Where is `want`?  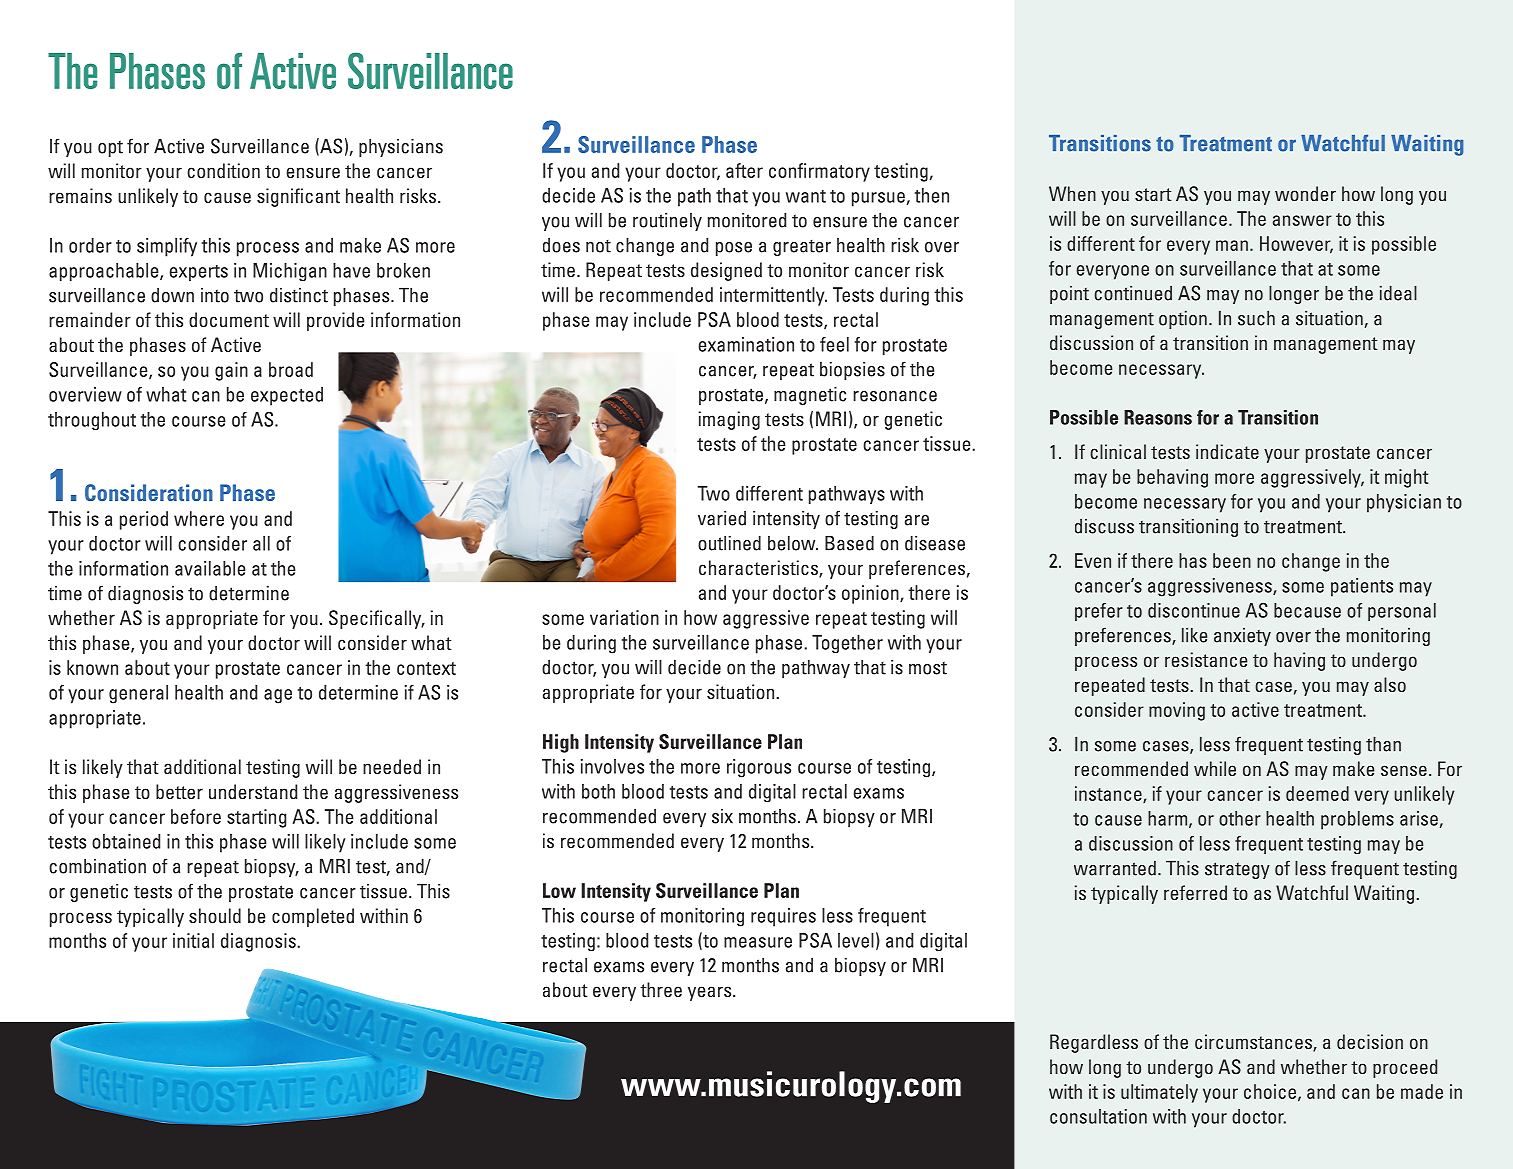 want is located at coordinates (806, 196).
